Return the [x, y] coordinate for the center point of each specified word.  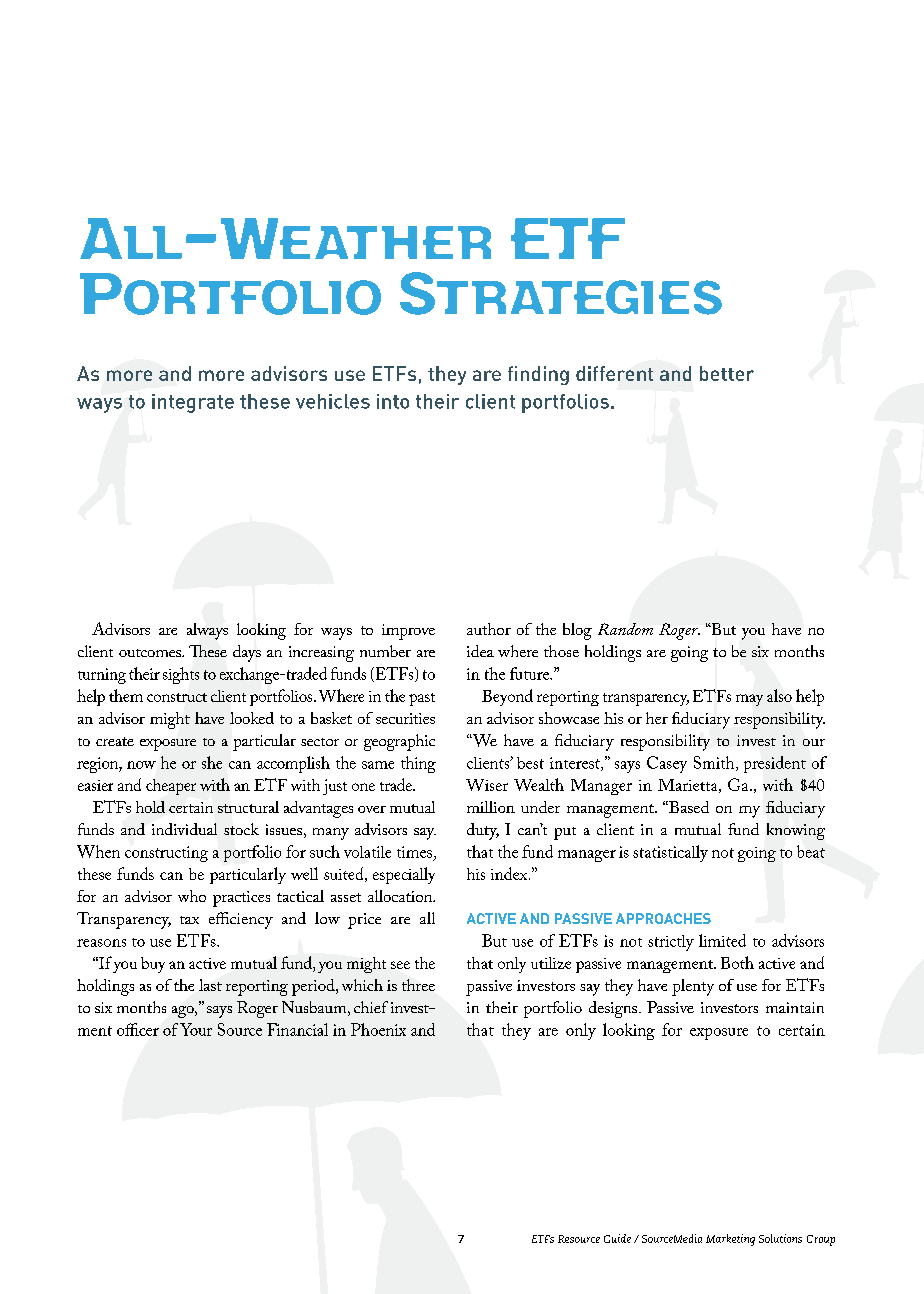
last [210, 985]
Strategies [561, 293]
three [418, 985]
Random [625, 629]
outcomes [151, 653]
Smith [715, 763]
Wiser [487, 785]
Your [196, 1029]
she [212, 762]
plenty [693, 987]
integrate [193, 403]
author [489, 629]
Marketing [730, 1240]
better [727, 373]
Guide [617, 1238]
